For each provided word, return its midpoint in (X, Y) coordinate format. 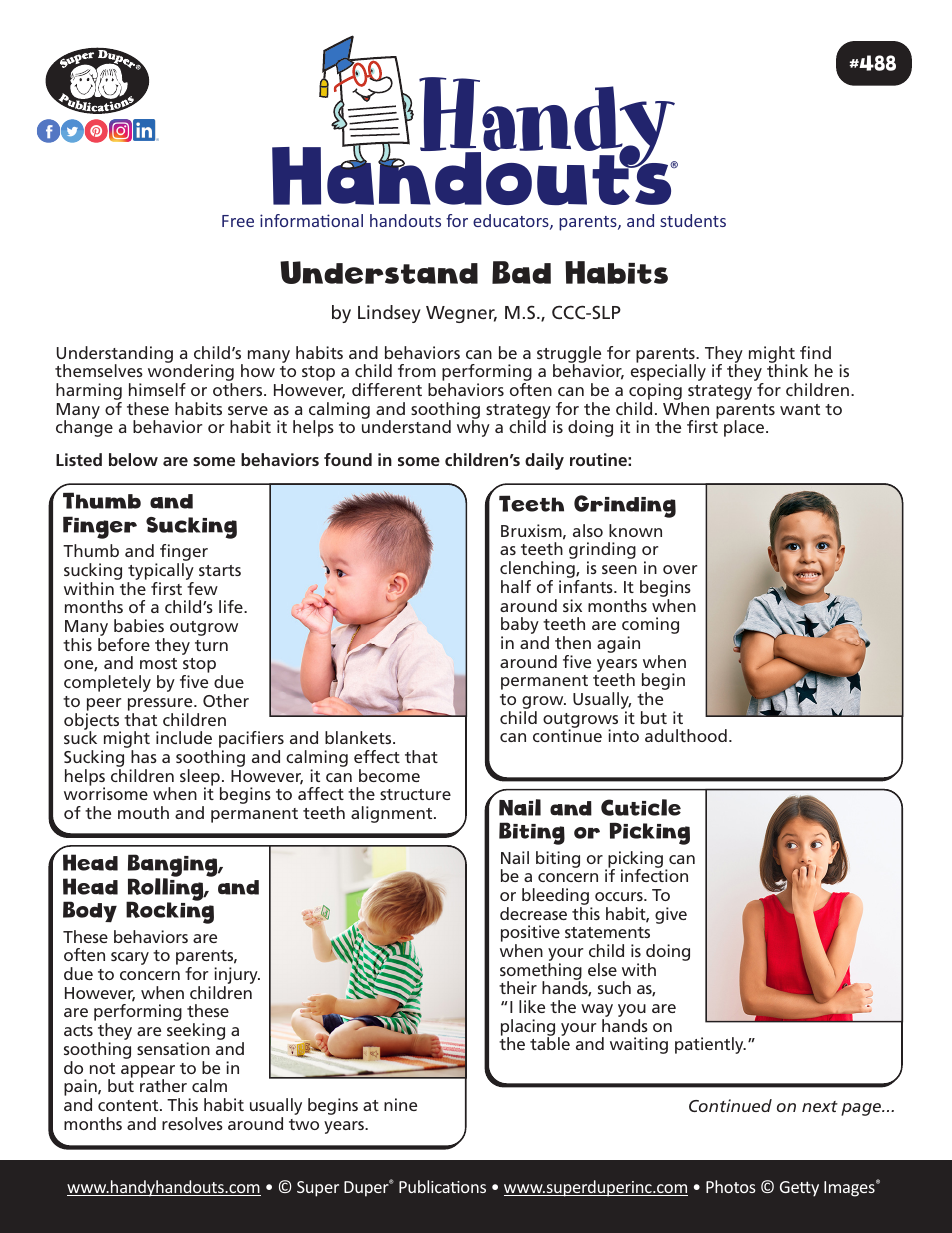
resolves (192, 1123)
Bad (521, 272)
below (133, 459)
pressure (161, 704)
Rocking (170, 912)
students (693, 220)
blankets (359, 737)
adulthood (686, 735)
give (671, 915)
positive (530, 935)
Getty (799, 1189)
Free (238, 221)
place (744, 428)
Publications (442, 1186)
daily (544, 461)
